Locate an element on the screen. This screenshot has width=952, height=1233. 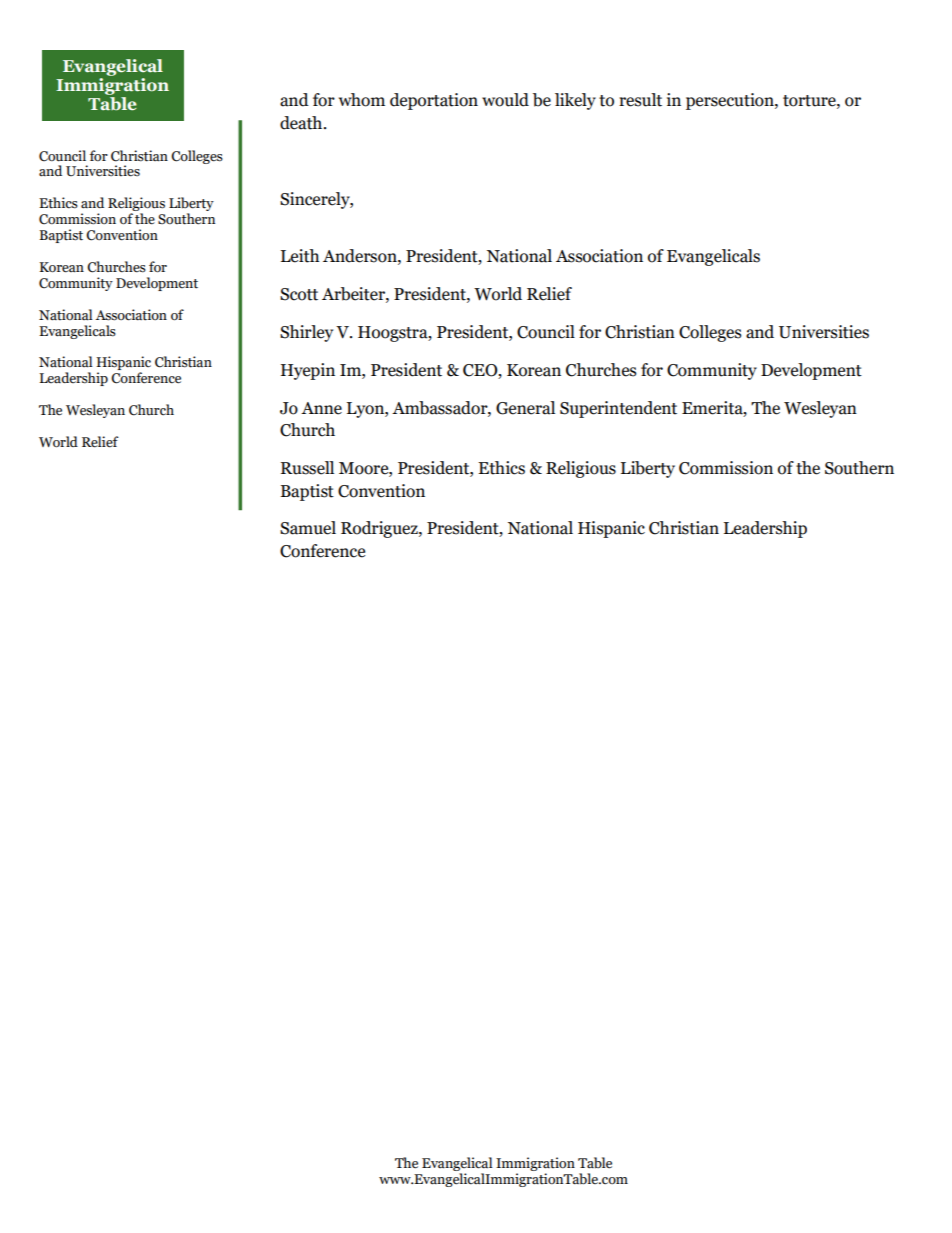
Russell is located at coordinates (307, 468).
